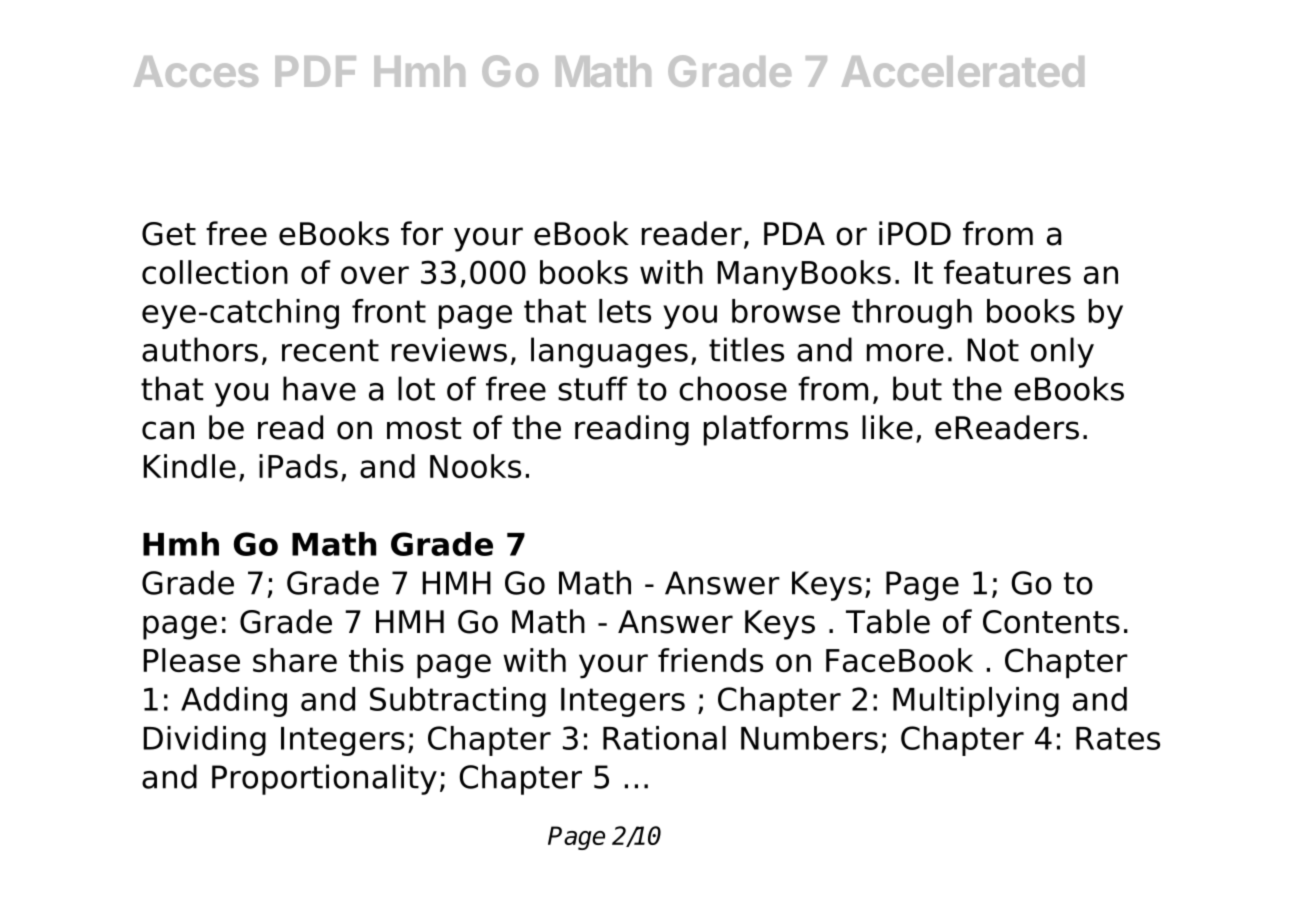 The width and height of the screenshot is (1303, 924). Describe the element at coordinates (215, 272) in the screenshot. I see `collection` at that location.
